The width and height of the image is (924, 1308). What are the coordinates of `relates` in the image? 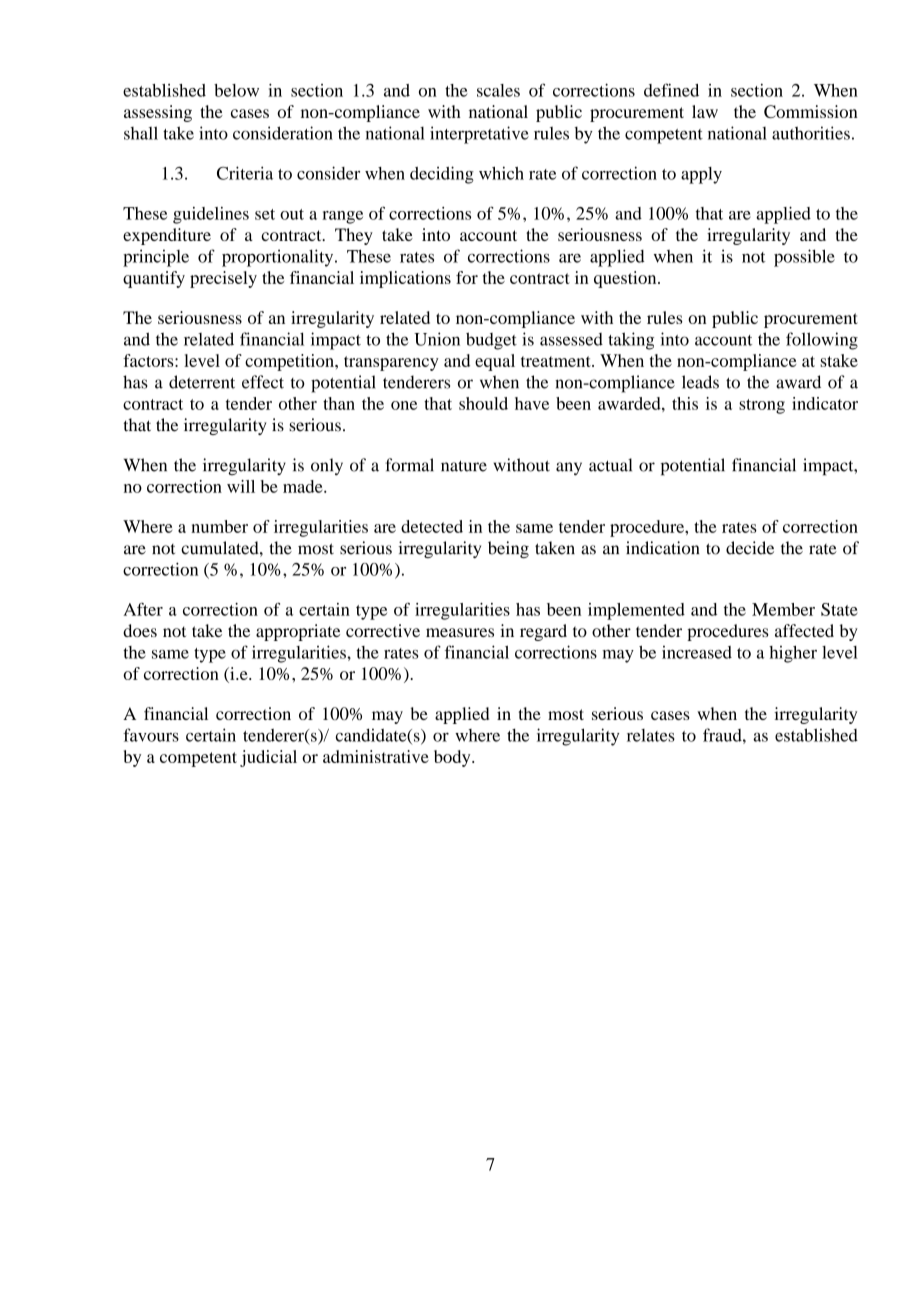 It's located at (651, 735).
